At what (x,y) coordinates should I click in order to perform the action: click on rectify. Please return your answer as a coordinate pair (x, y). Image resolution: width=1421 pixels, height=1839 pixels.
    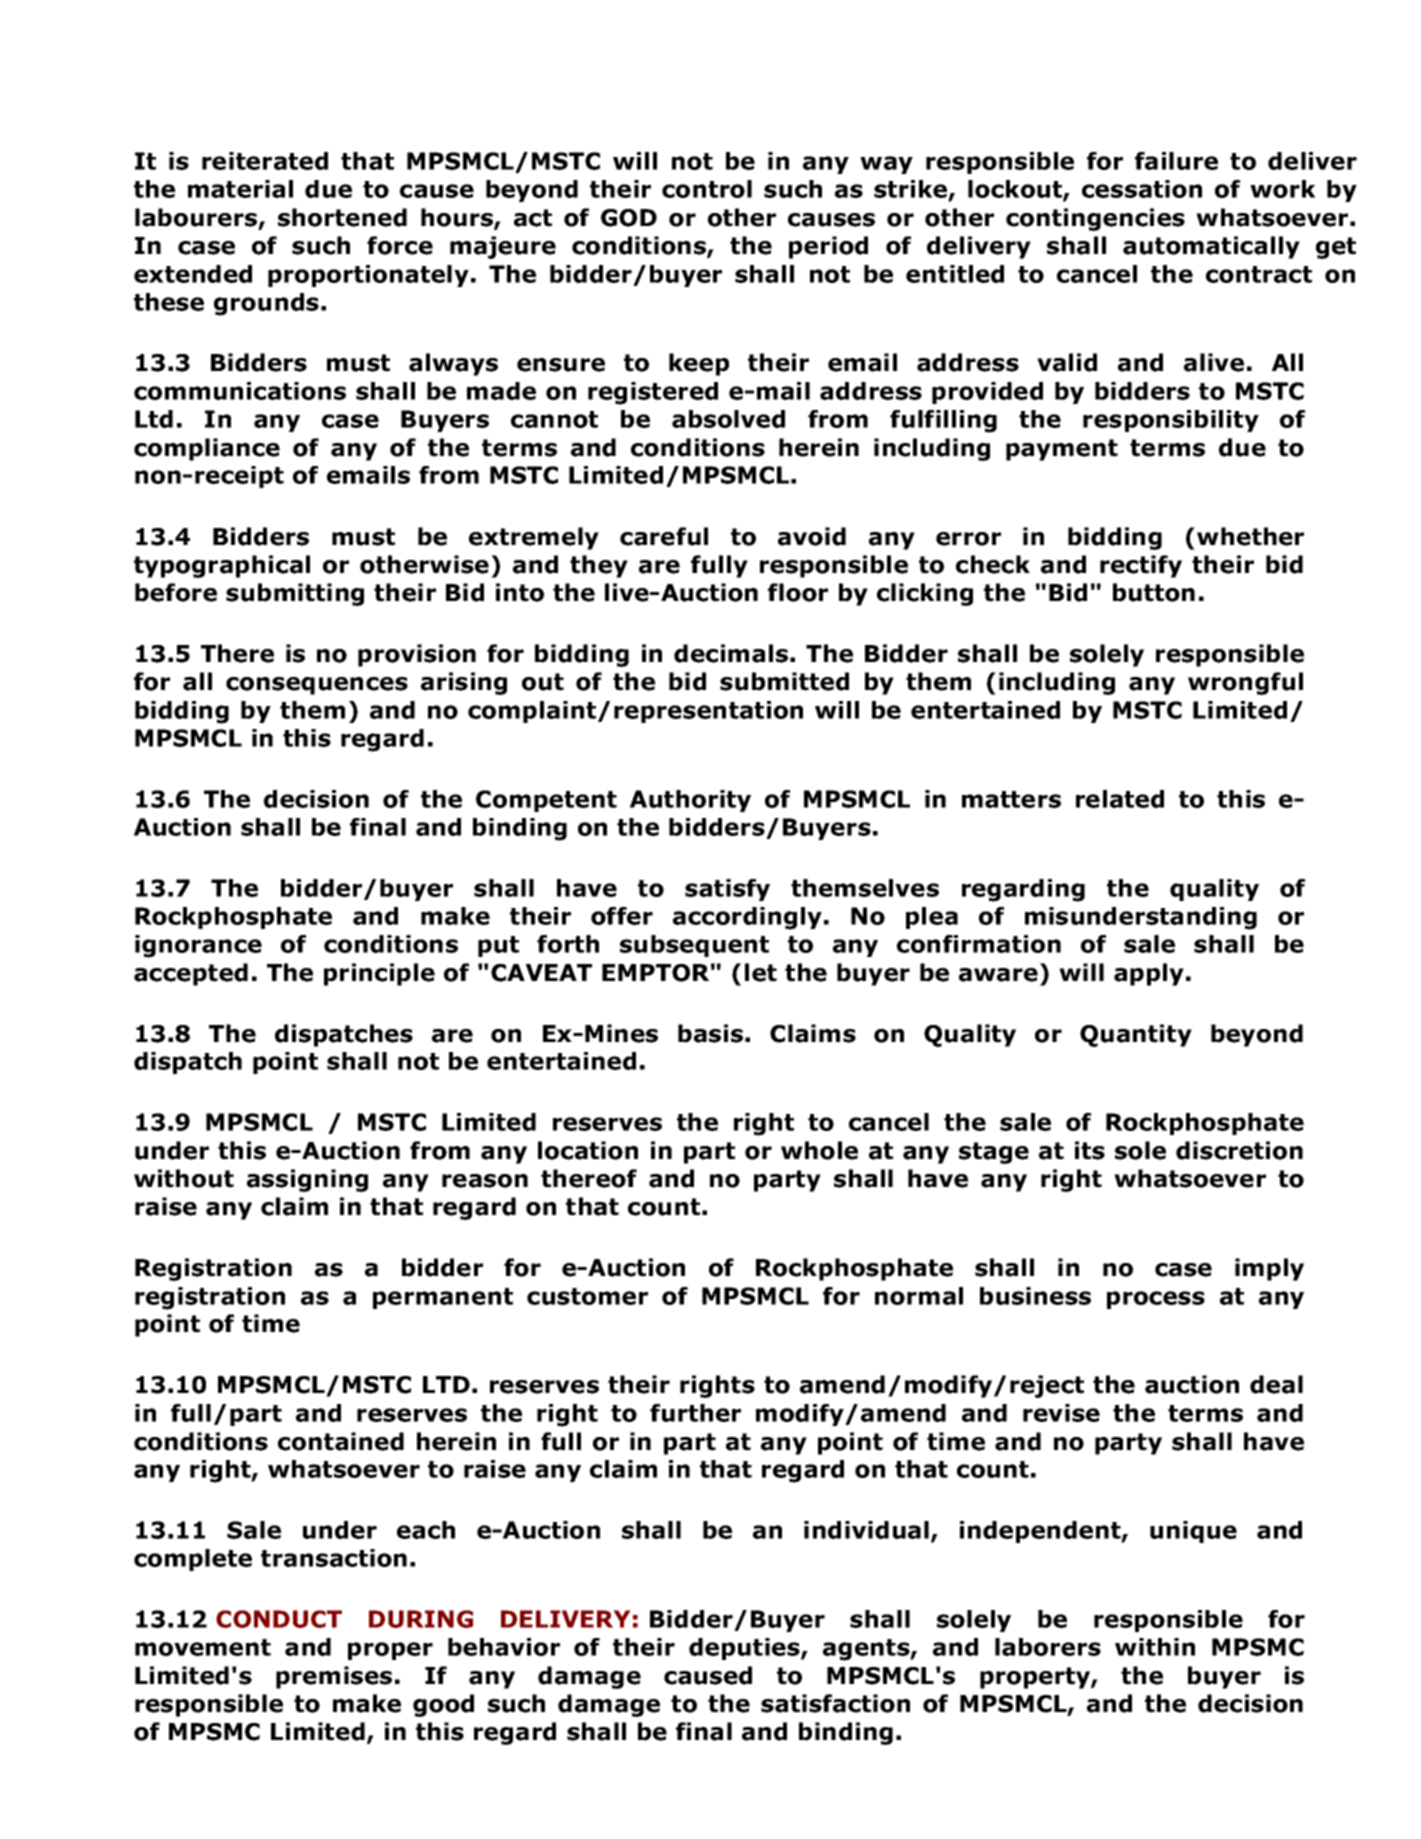
    Looking at the image, I should click on (1141, 566).
